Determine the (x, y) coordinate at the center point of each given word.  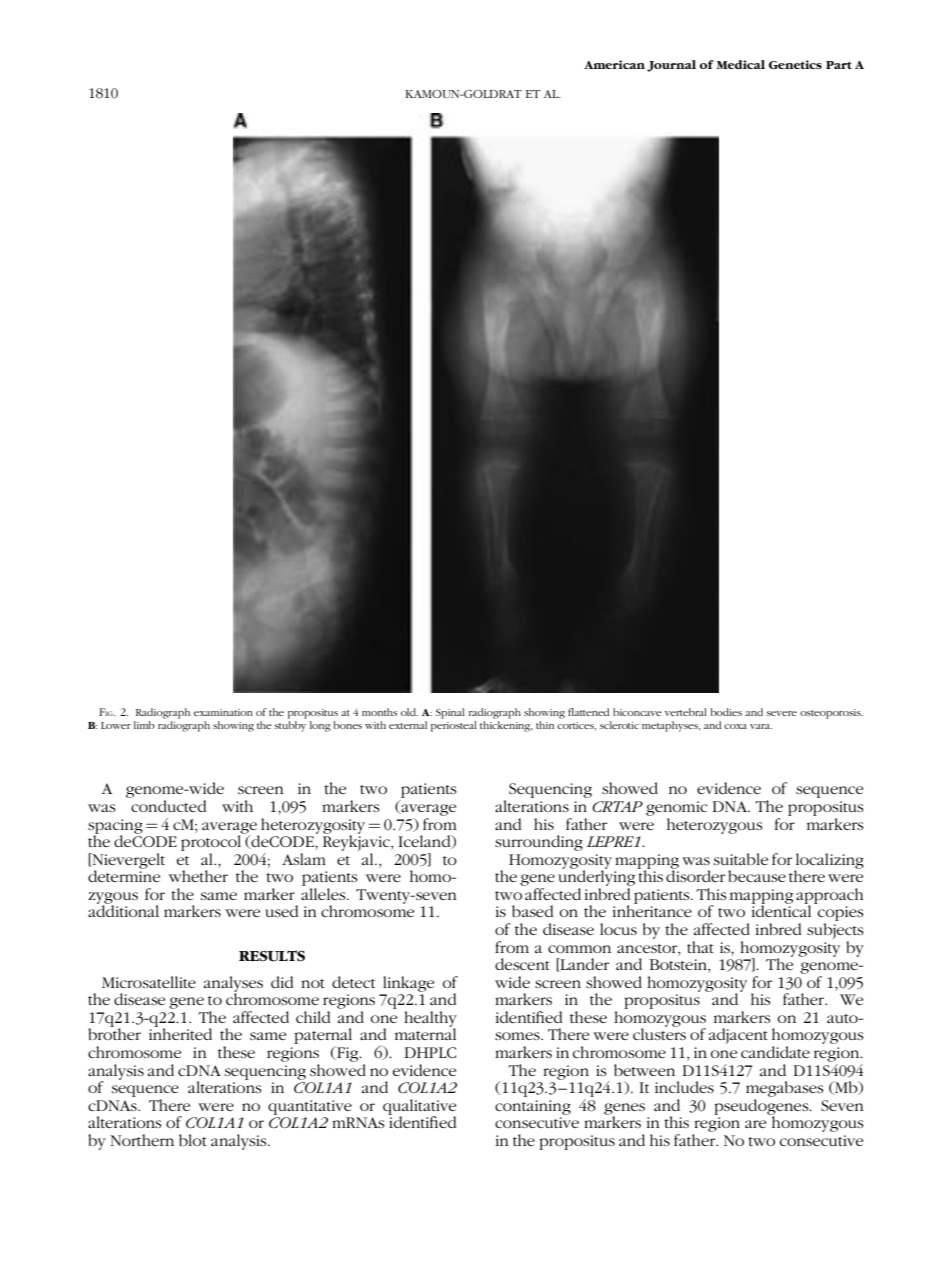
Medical (741, 64)
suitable (741, 859)
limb (144, 725)
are (755, 1124)
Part (839, 65)
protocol (212, 842)
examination (223, 712)
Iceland (425, 842)
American (614, 64)
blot (193, 1140)
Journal (671, 66)
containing (533, 1107)
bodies (726, 712)
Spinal (450, 713)
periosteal (454, 726)
